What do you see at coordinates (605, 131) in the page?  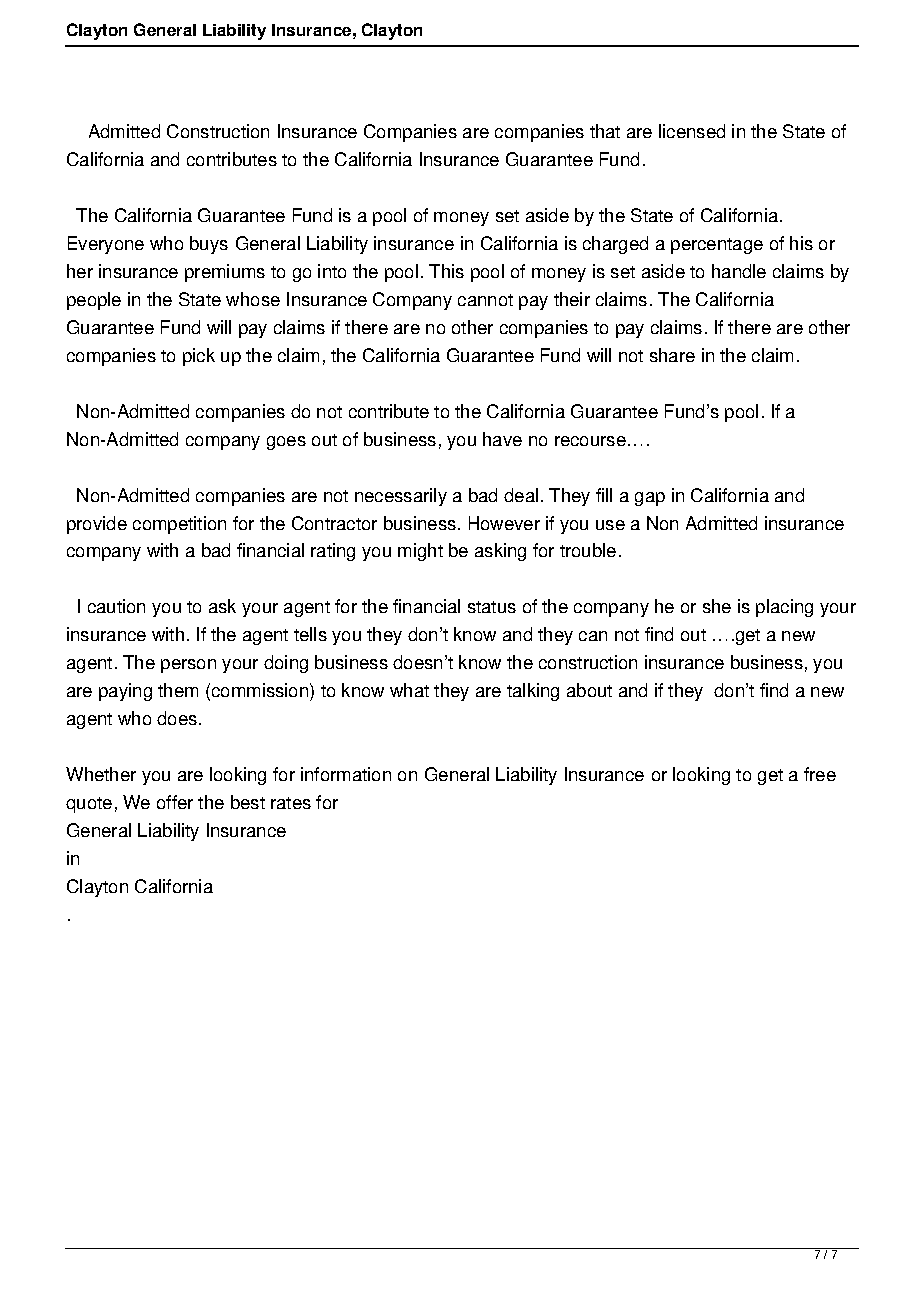 I see `that` at bounding box center [605, 131].
